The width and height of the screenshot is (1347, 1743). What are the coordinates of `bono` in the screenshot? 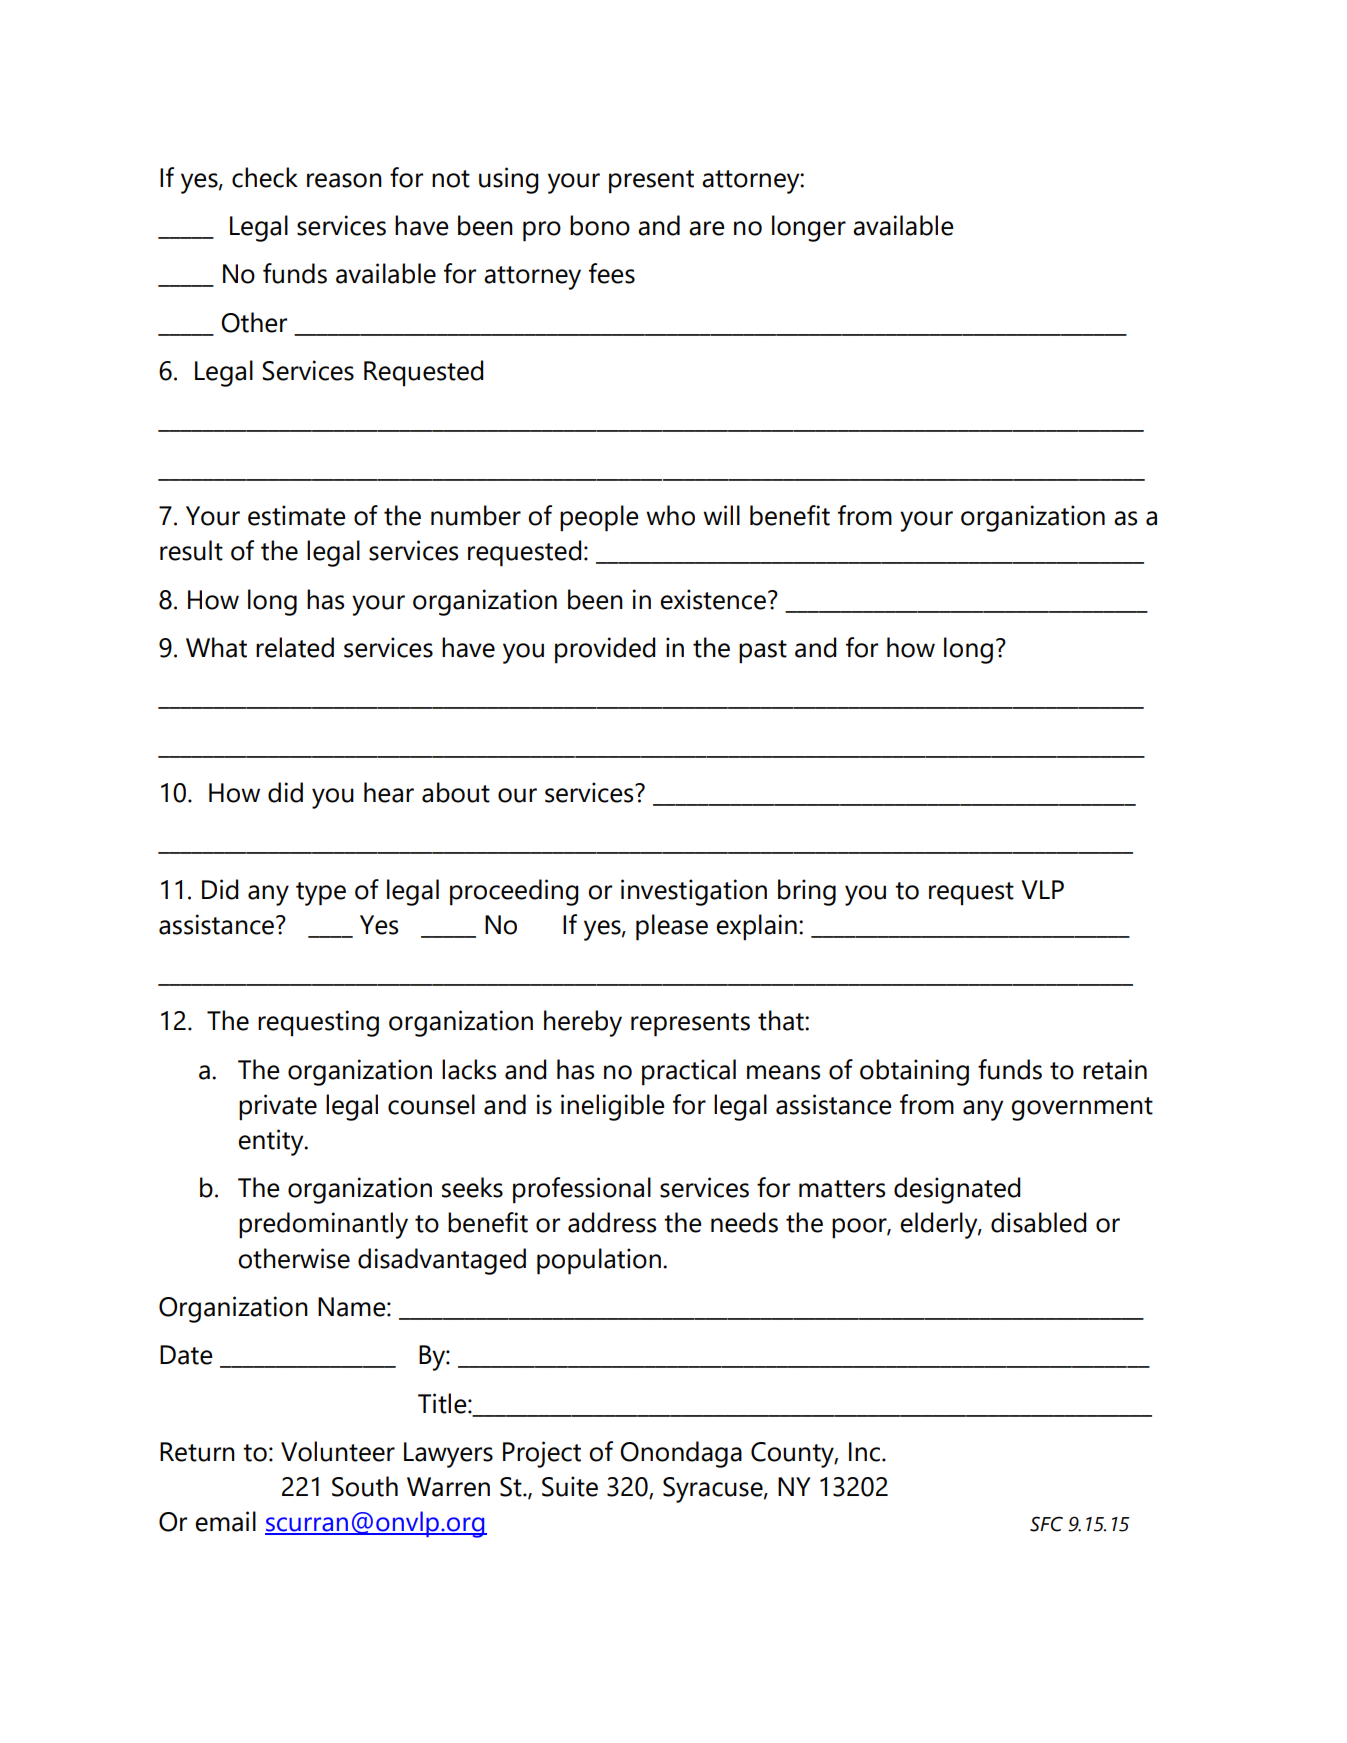 It's located at (600, 225).
